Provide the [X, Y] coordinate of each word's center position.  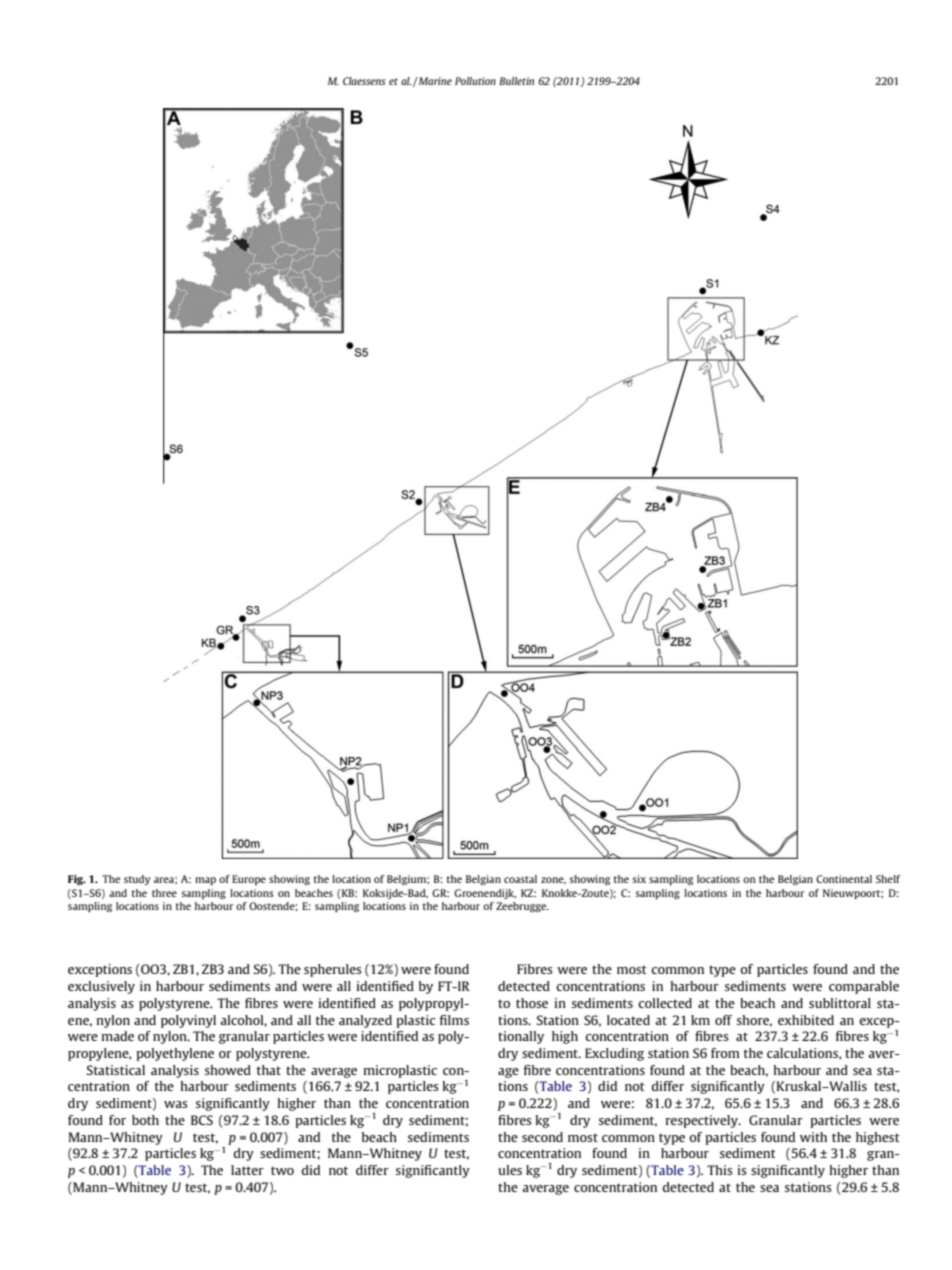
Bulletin [516, 81]
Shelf [888, 879]
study [137, 880]
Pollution [475, 81]
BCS [202, 1120]
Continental [844, 879]
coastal [520, 879]
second [542, 1137]
